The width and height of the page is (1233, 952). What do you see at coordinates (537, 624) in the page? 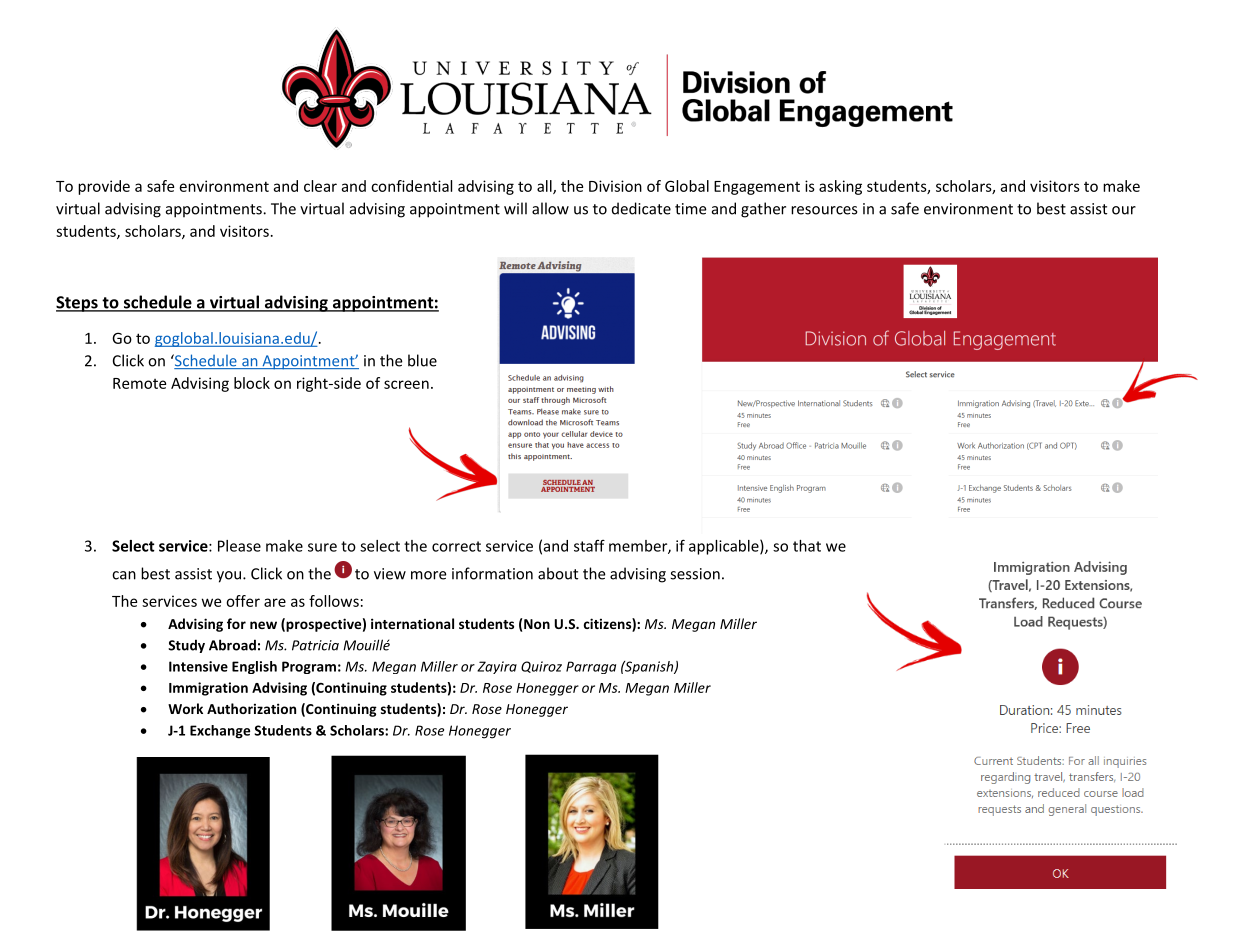
I see `Non` at bounding box center [537, 624].
